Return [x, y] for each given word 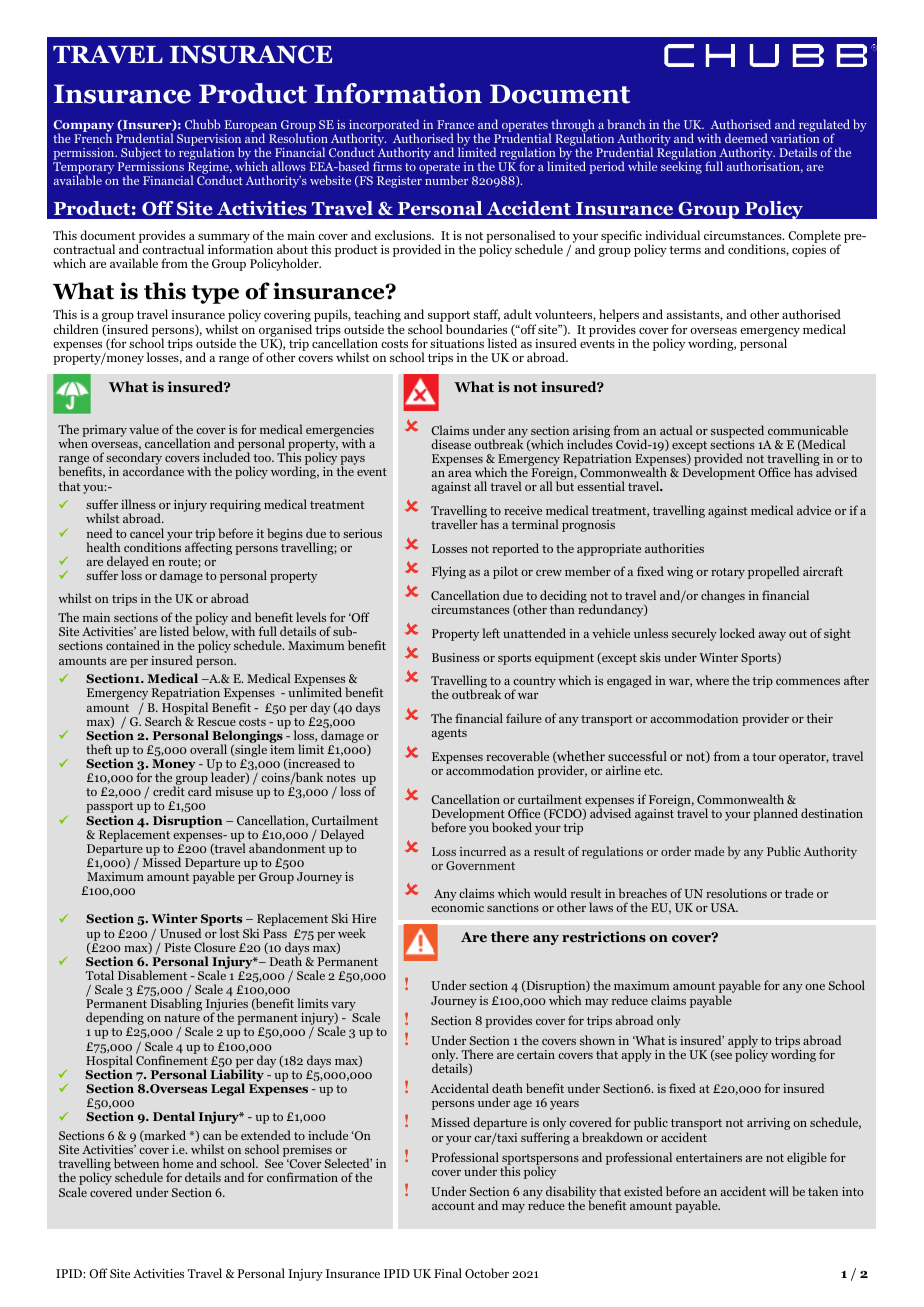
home [178, 1163]
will [779, 1191]
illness [138, 504]
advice [814, 510]
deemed [746, 138]
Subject [141, 155]
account [453, 1206]
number [446, 180]
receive [523, 510]
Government [480, 865]
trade [799, 893]
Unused [181, 933]
